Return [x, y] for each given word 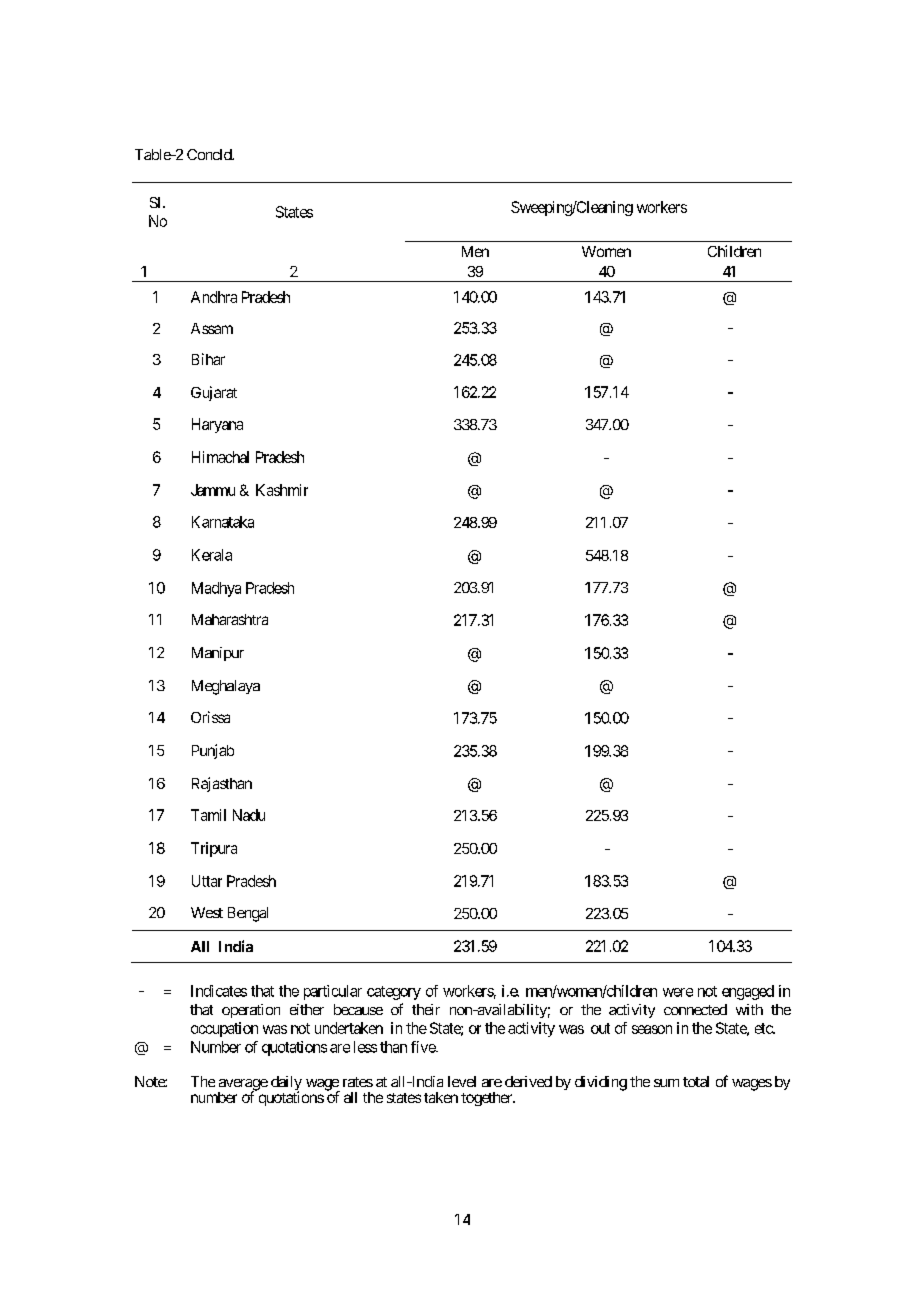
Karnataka [223, 522]
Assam [212, 328]
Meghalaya [226, 687]
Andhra [214, 297]
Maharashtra [230, 619]
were [678, 992]
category [394, 993]
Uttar [207, 881]
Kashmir [282, 490]
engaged [748, 992]
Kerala [212, 555]
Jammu [213, 490]
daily [286, 1084]
